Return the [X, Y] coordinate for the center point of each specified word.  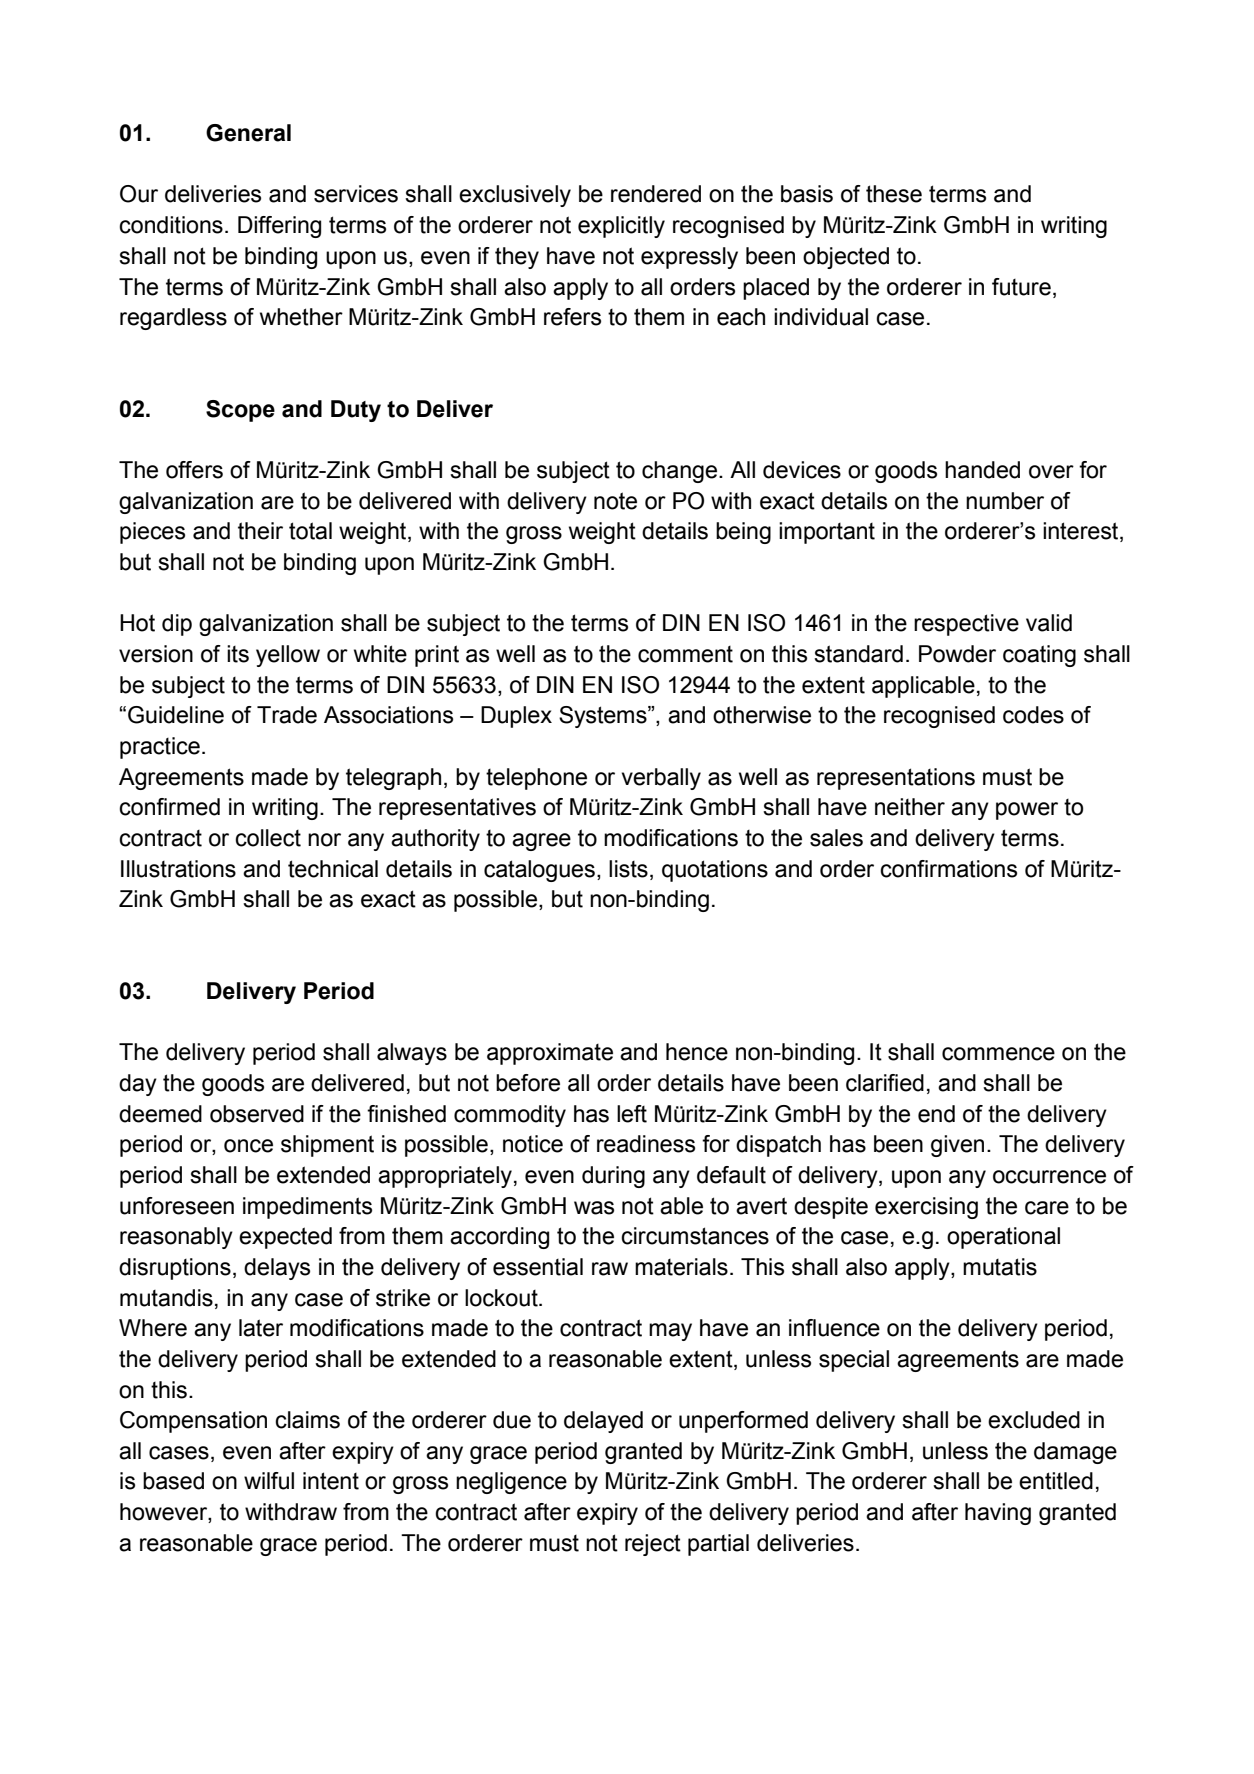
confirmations [948, 869]
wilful [269, 1481]
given [957, 1146]
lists [628, 869]
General [248, 133]
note [615, 501]
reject [653, 1545]
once [248, 1146]
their [260, 531]
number [1005, 501]
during [613, 1177]
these [894, 194]
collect [268, 838]
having [998, 1514]
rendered [656, 194]
